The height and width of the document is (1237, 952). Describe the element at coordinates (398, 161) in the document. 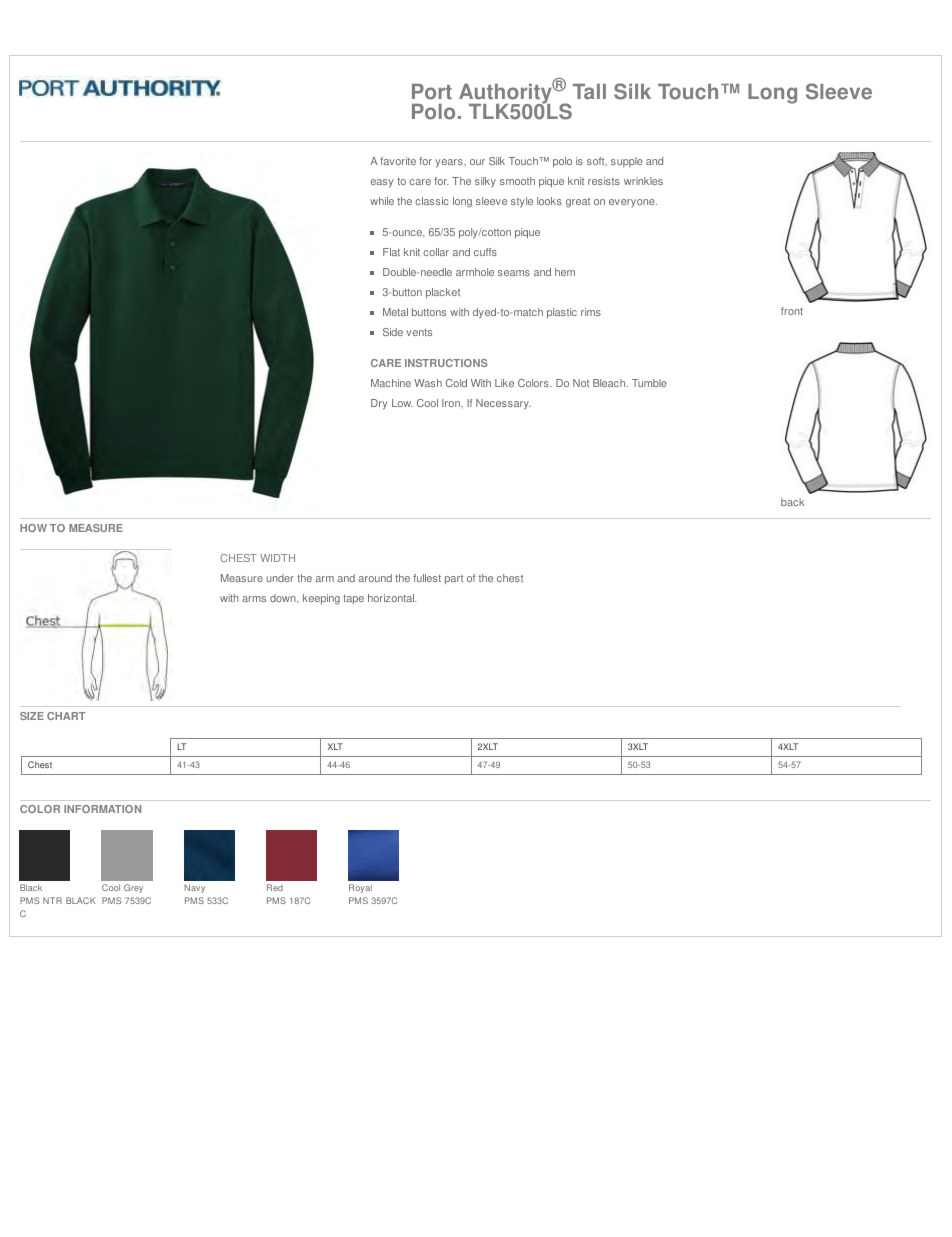

I see `favorite` at that location.
